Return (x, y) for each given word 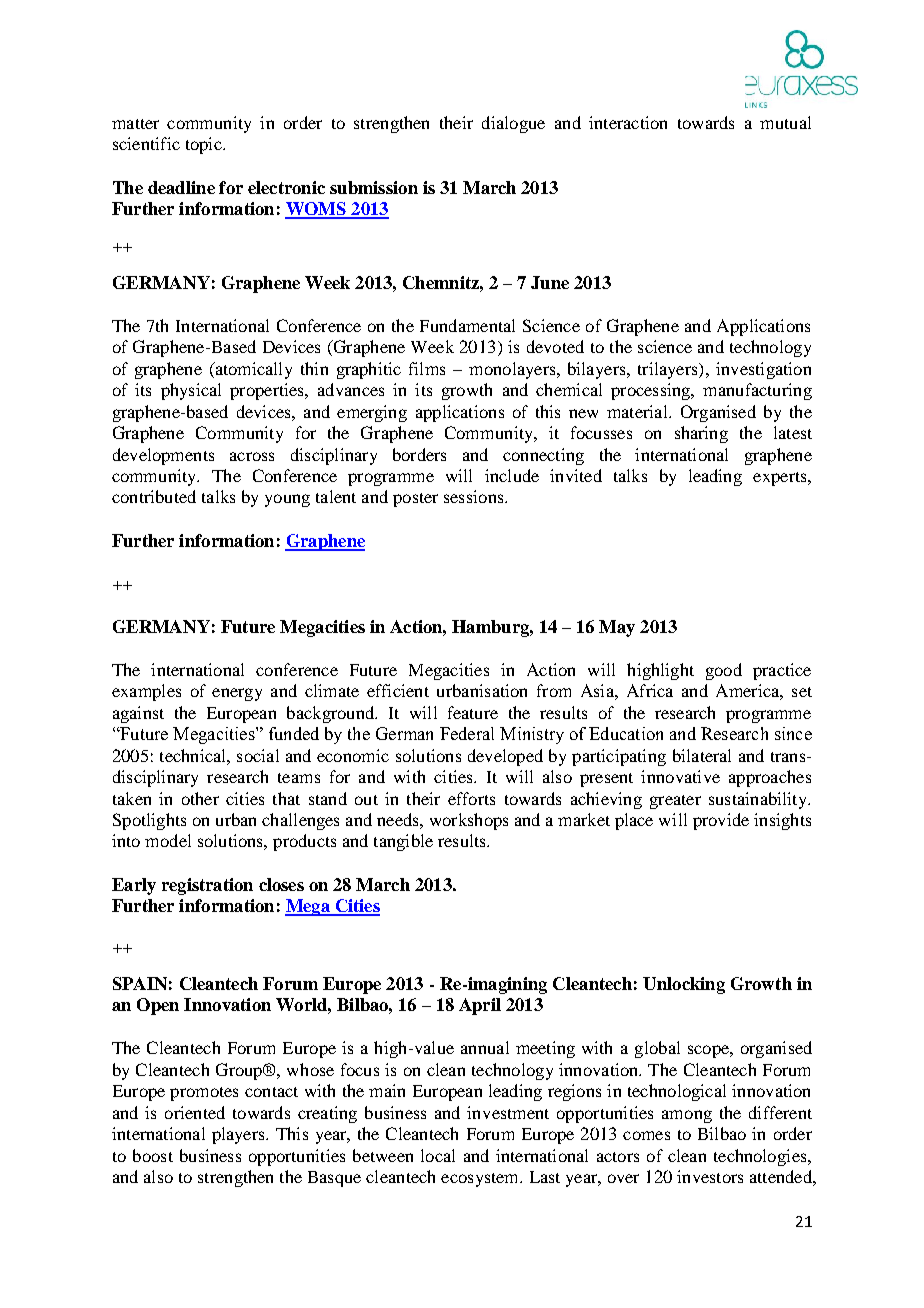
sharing (701, 434)
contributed (154, 496)
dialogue (513, 124)
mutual (785, 122)
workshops (469, 821)
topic (205, 145)
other (200, 798)
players (239, 1135)
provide (721, 821)
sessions (475, 496)
